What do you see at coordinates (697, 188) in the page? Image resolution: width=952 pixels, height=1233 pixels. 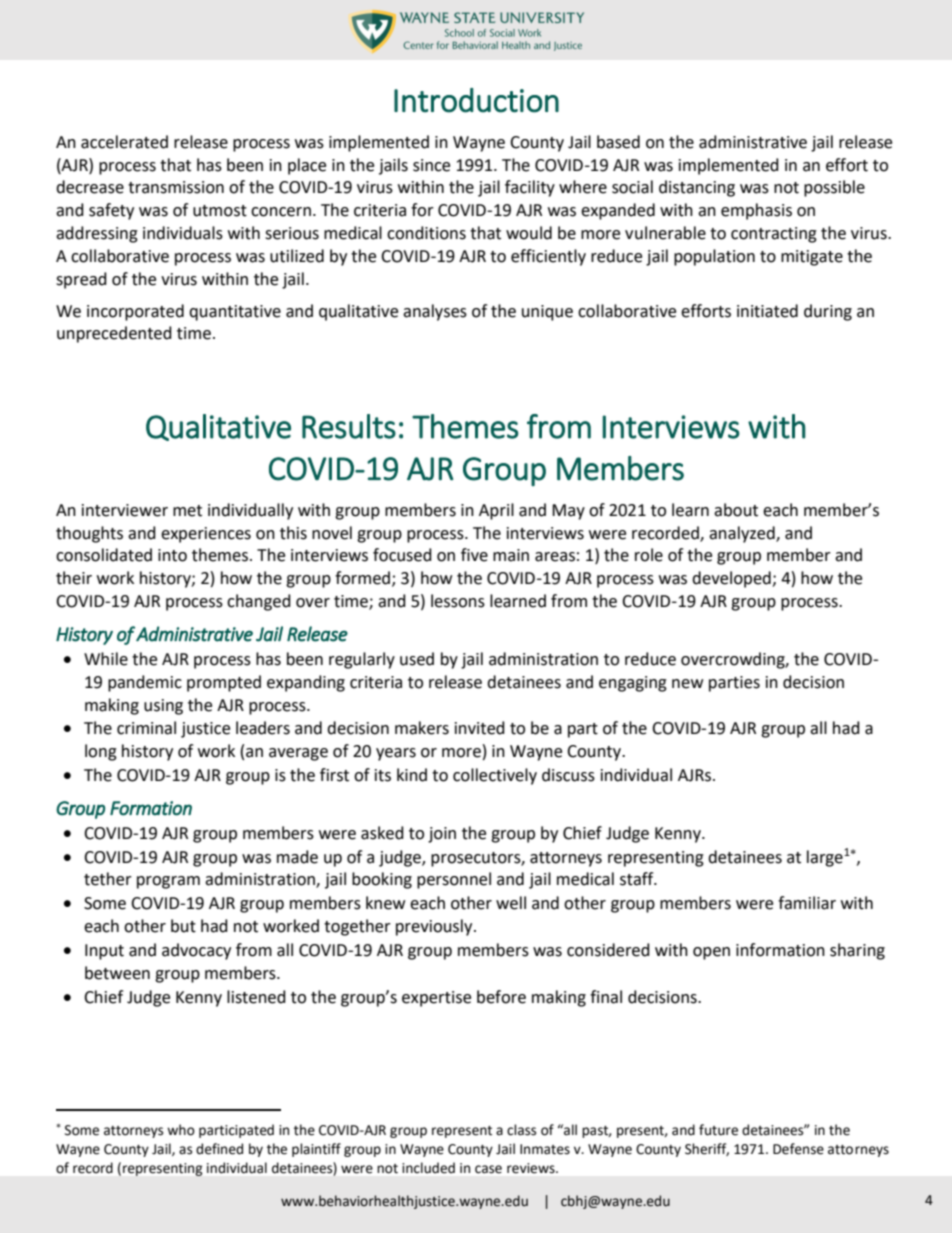 I see `distancing` at bounding box center [697, 188].
